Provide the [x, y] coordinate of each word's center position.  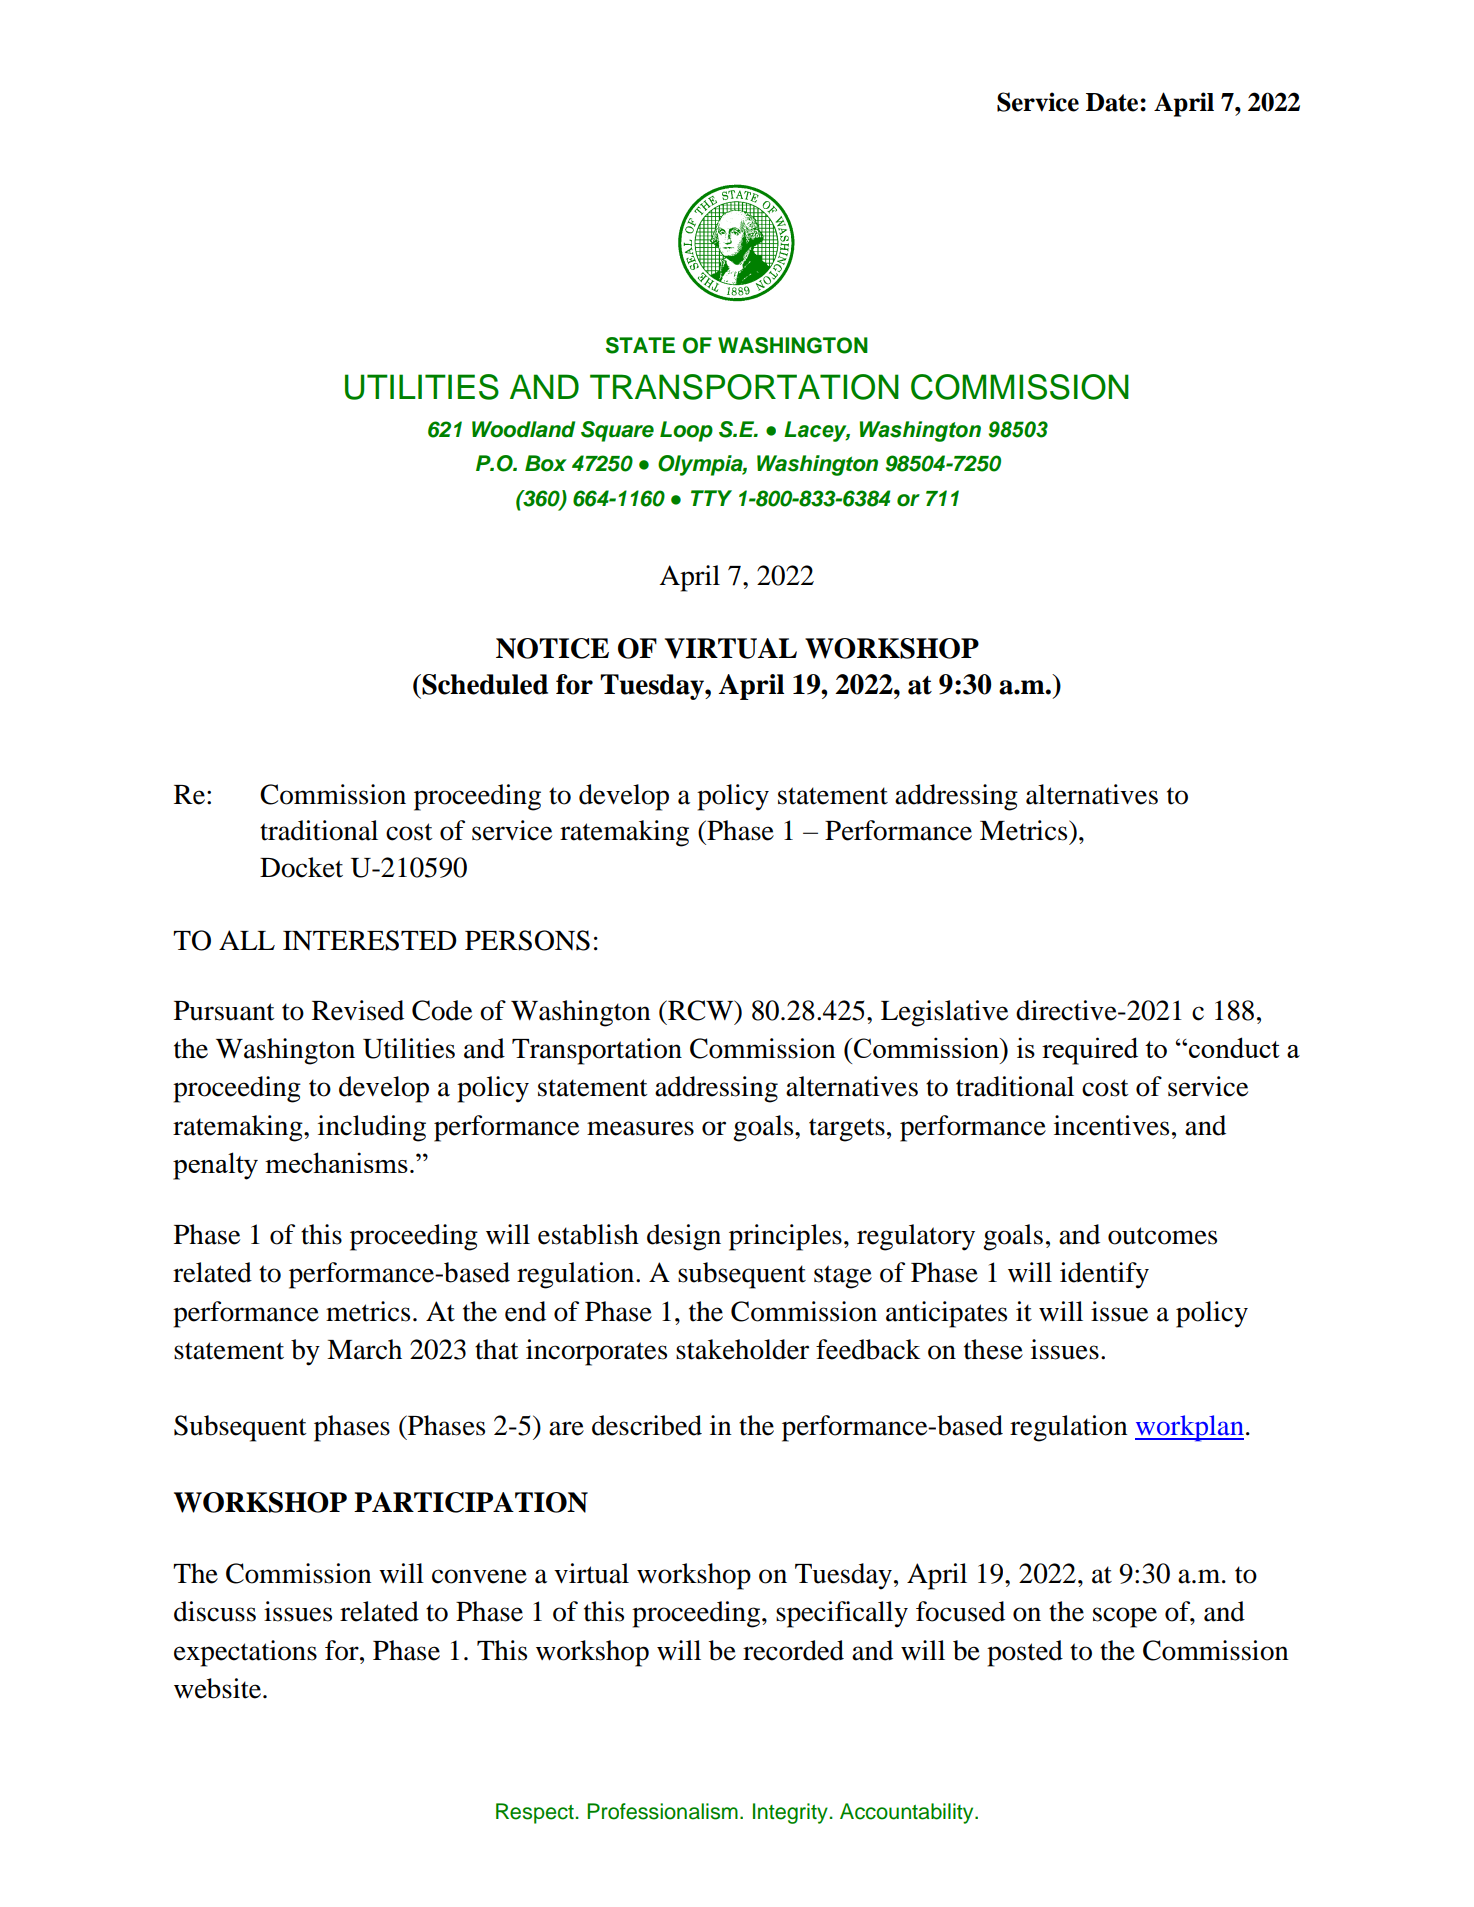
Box [546, 463]
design [684, 1237]
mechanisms [336, 1162]
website [219, 1688]
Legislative [944, 1013]
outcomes [1162, 1236]
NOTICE [552, 648]
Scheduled [484, 684]
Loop [686, 431]
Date [1113, 102]
